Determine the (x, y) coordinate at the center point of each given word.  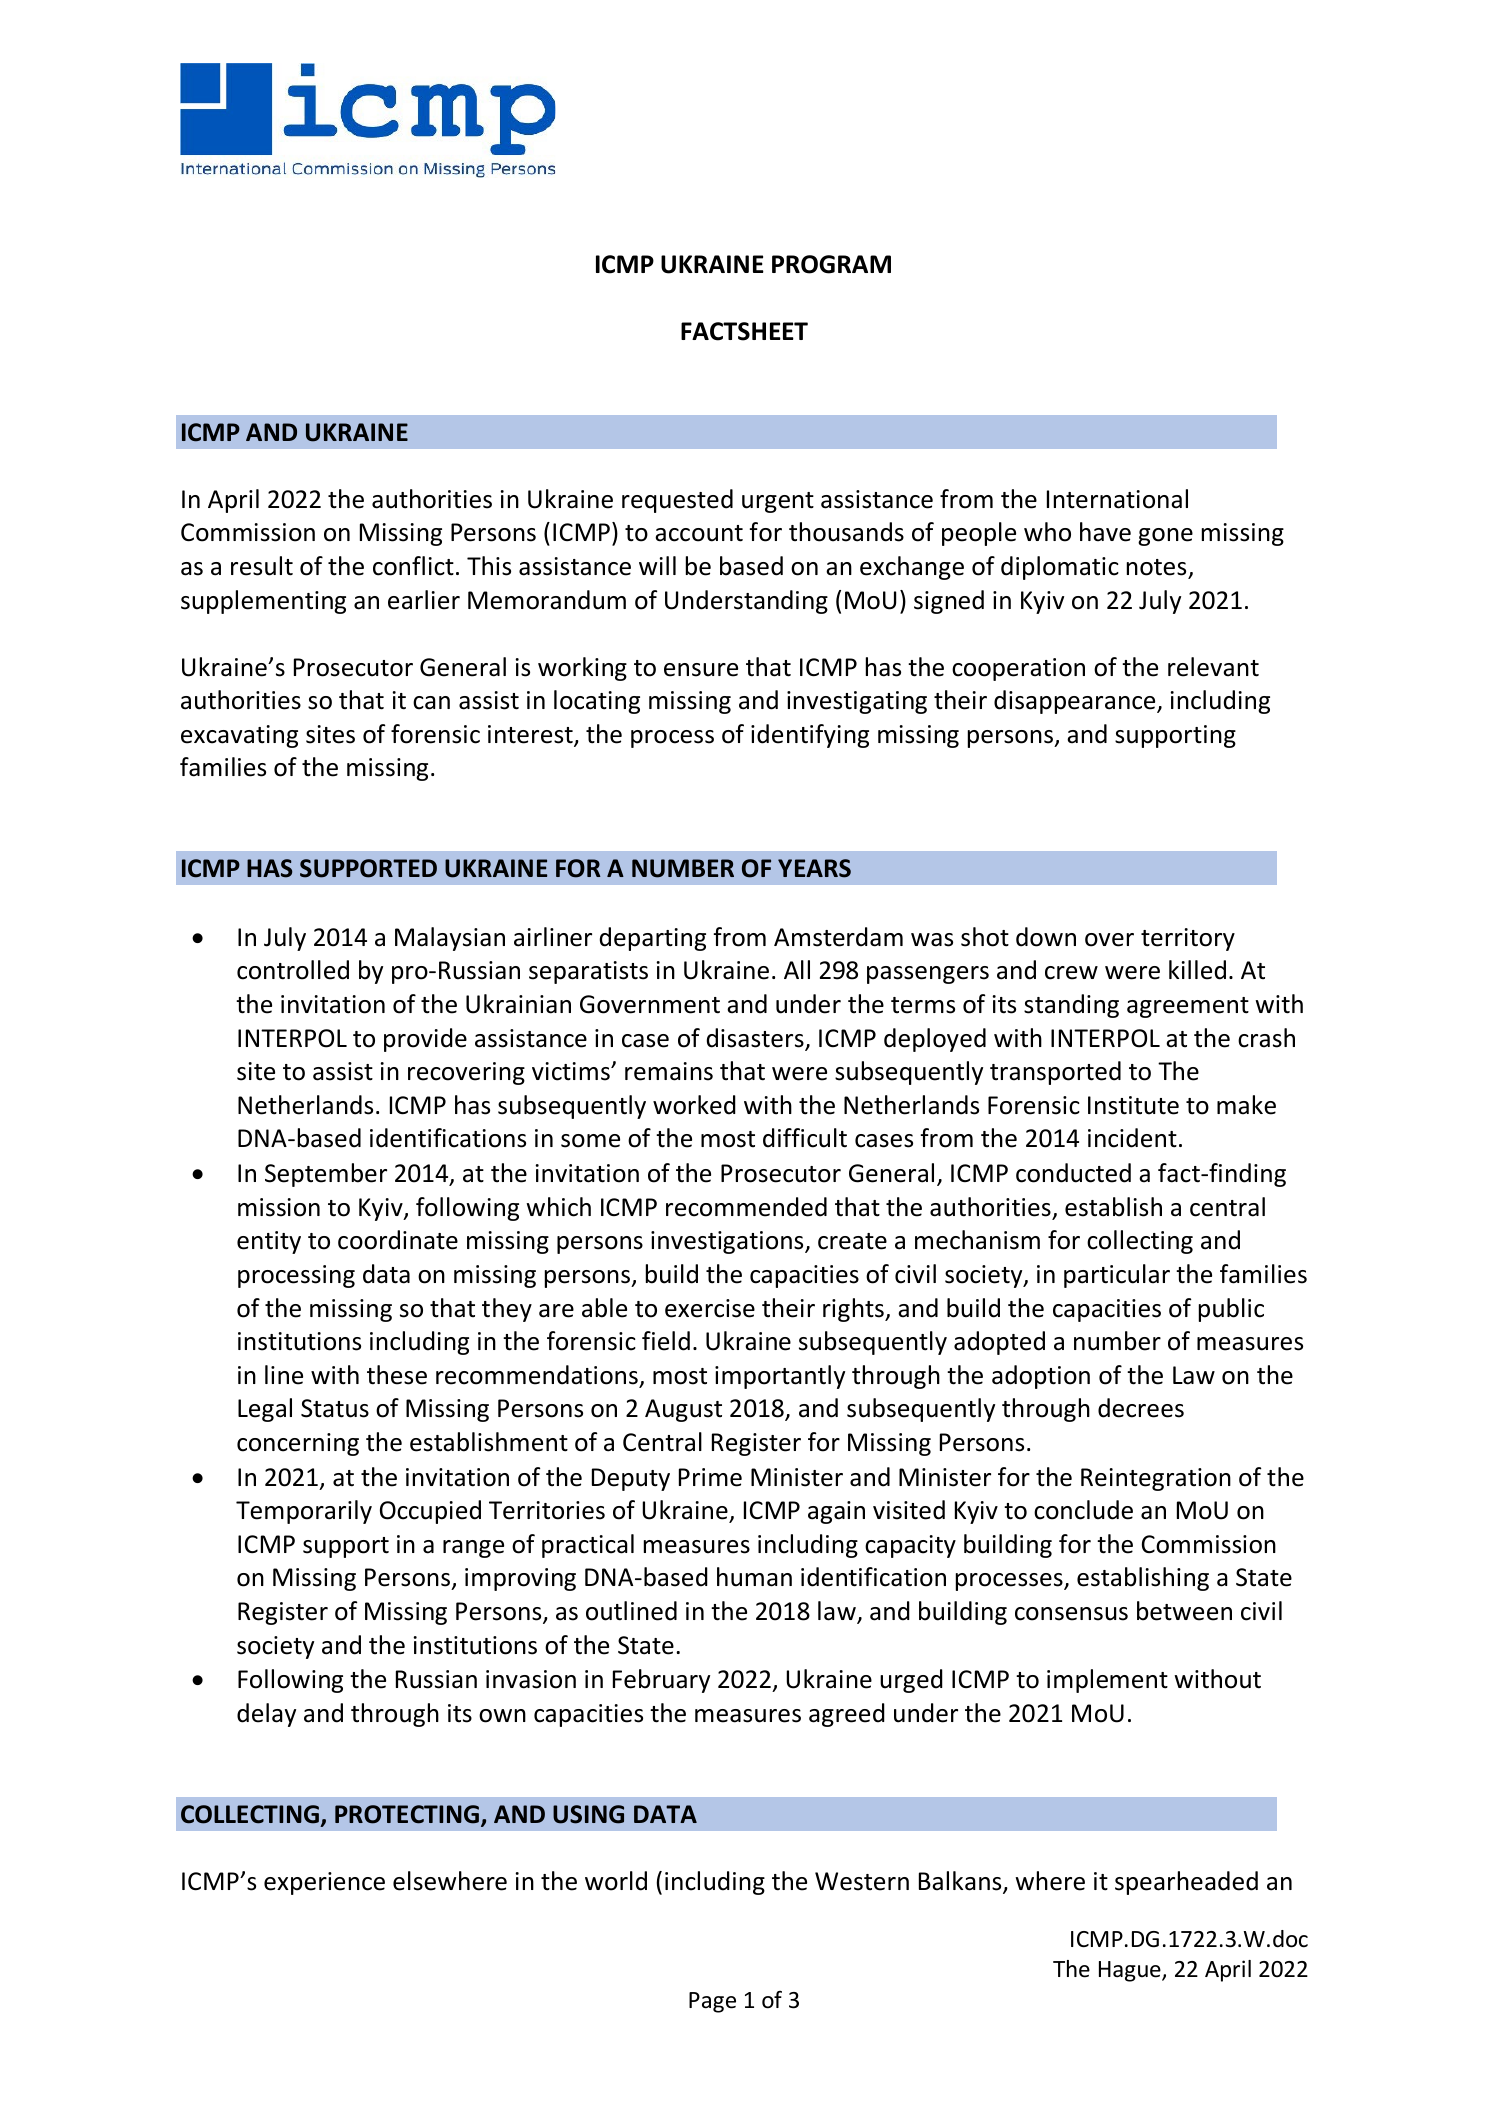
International (1117, 499)
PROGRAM (831, 264)
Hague (1131, 1971)
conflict (413, 566)
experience (324, 1883)
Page (712, 2002)
